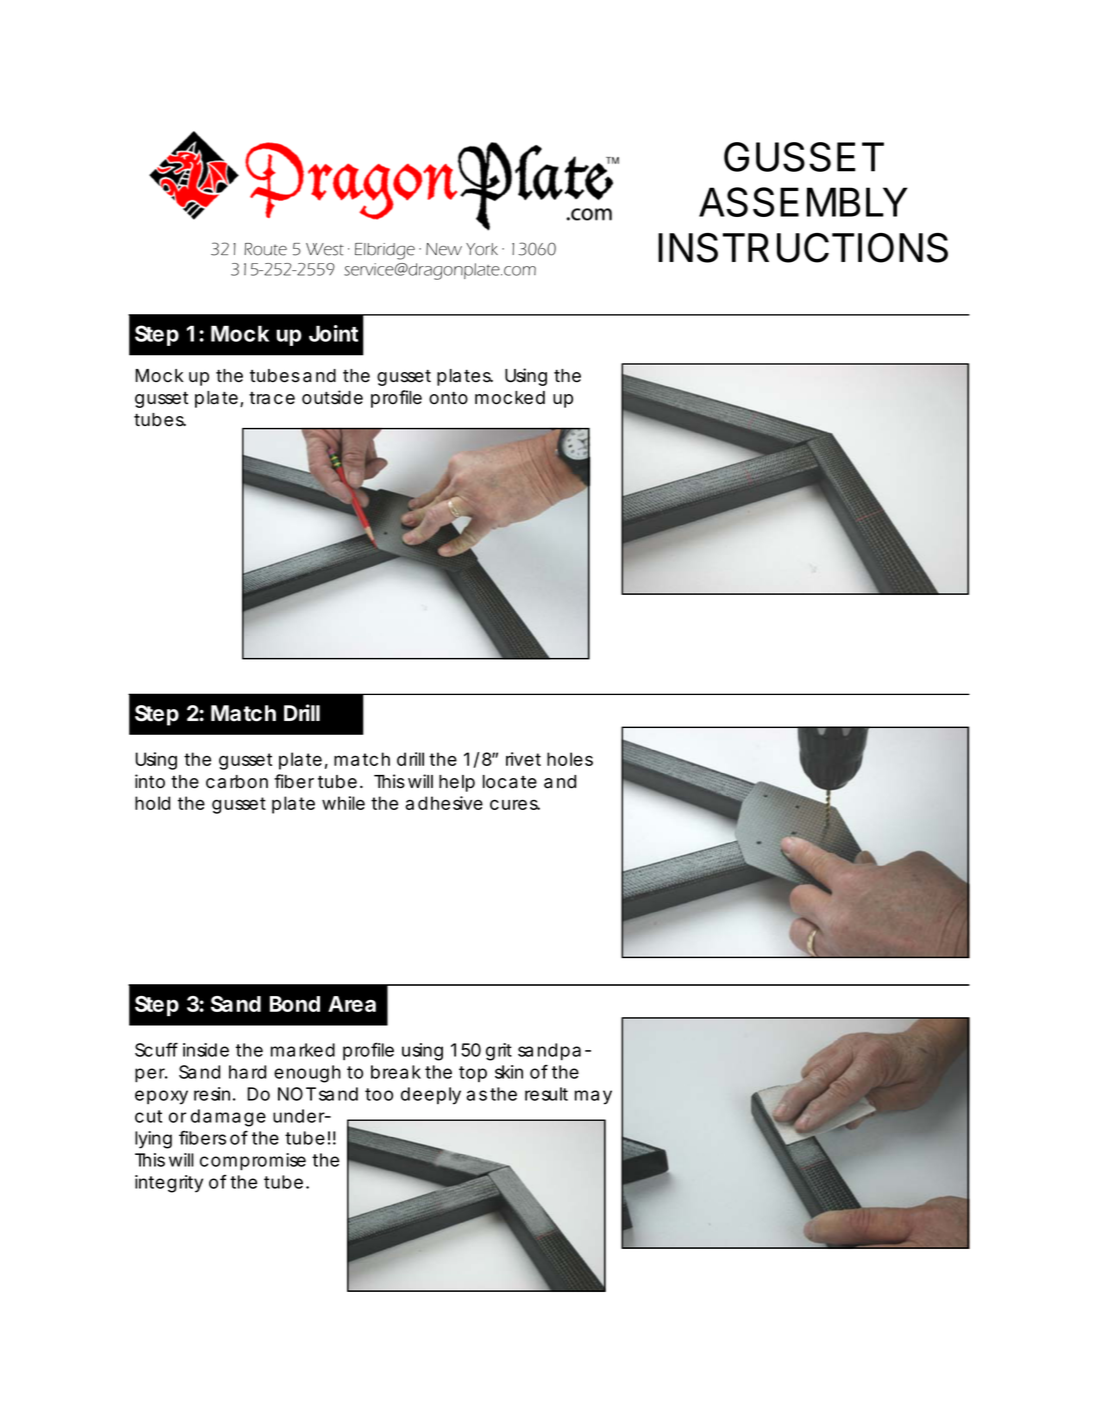 This page has height=1421, width=1098. What do you see at coordinates (803, 248) in the page?
I see `INSTRUCTIONS` at bounding box center [803, 248].
